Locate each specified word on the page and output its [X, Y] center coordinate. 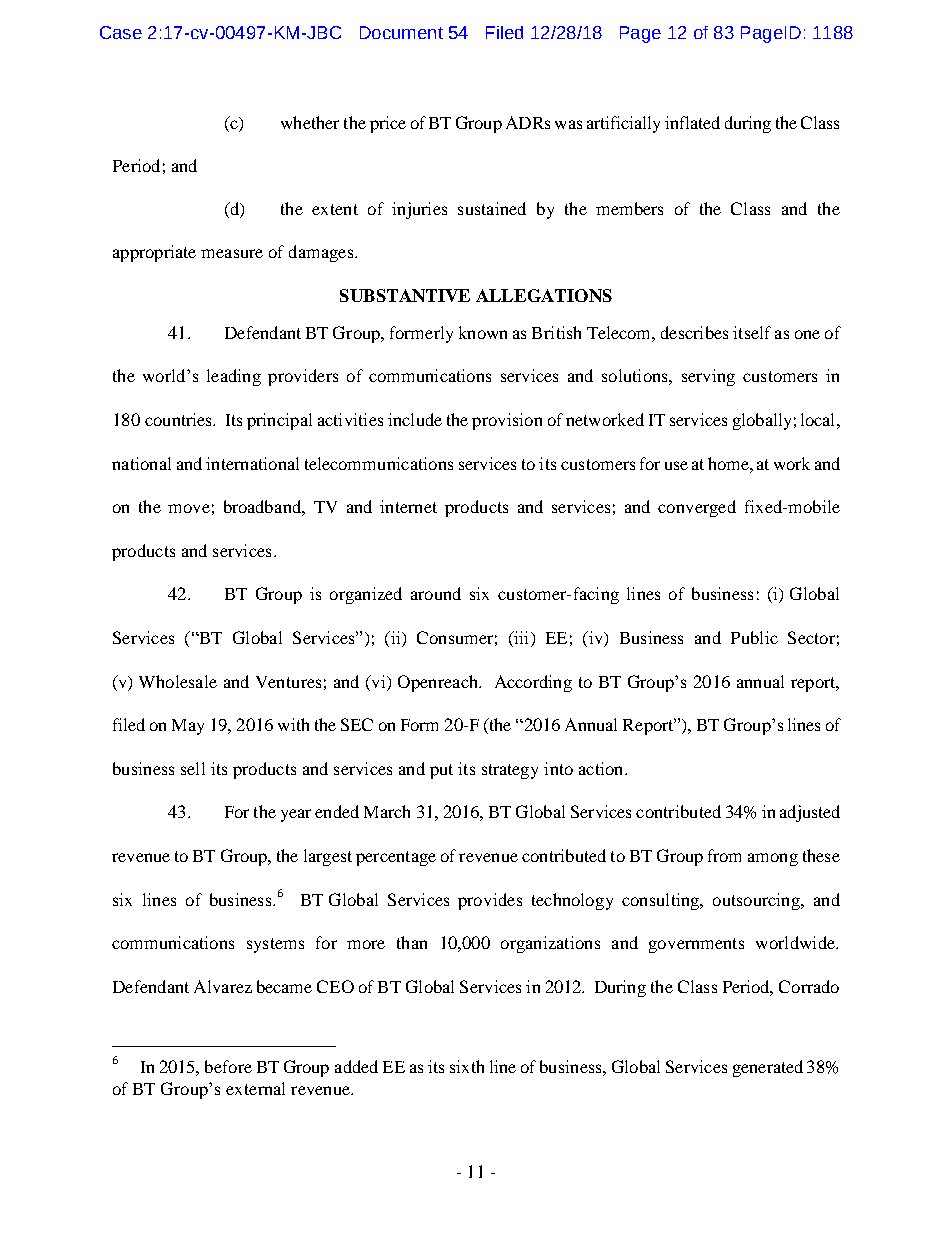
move [189, 508]
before [228, 1066]
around [436, 593]
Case [121, 32]
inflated [692, 122]
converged [697, 508]
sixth [467, 1066]
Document [401, 32]
